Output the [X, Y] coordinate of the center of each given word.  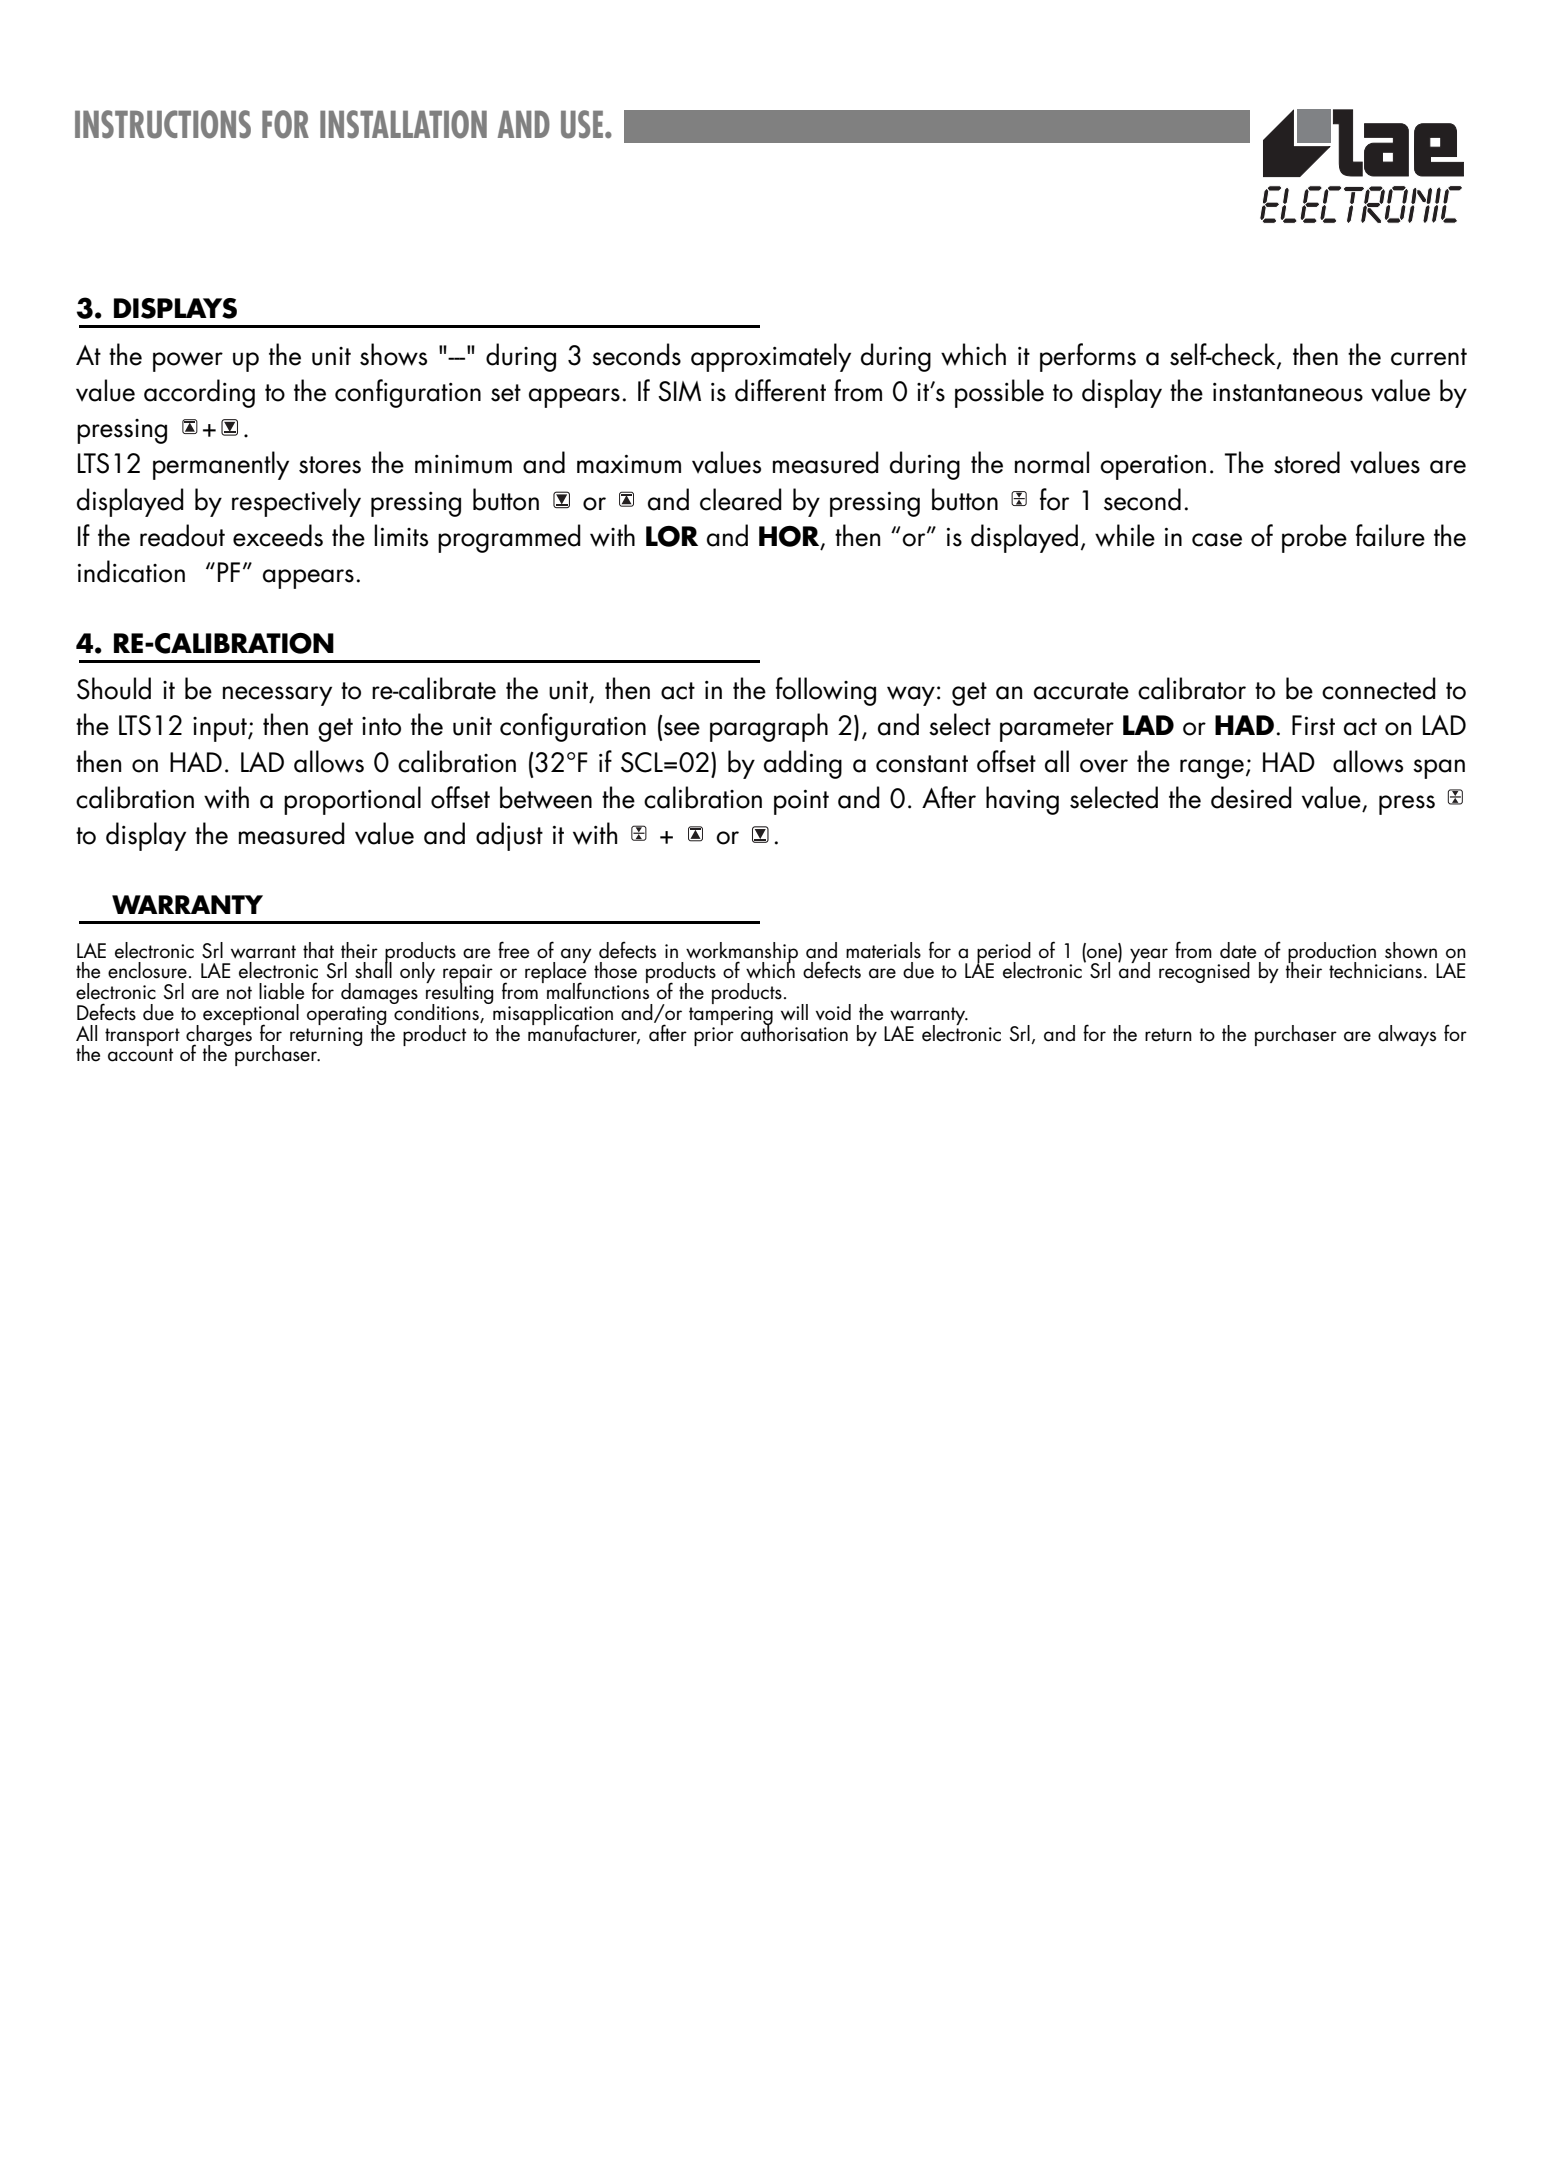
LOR [672, 536]
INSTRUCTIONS [163, 124]
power [188, 362]
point [801, 802]
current [1429, 357]
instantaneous [1288, 392]
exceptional [251, 1015]
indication [131, 571]
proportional [352, 800]
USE [583, 124]
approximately [771, 357]
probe [1314, 538]
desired [1251, 797]
